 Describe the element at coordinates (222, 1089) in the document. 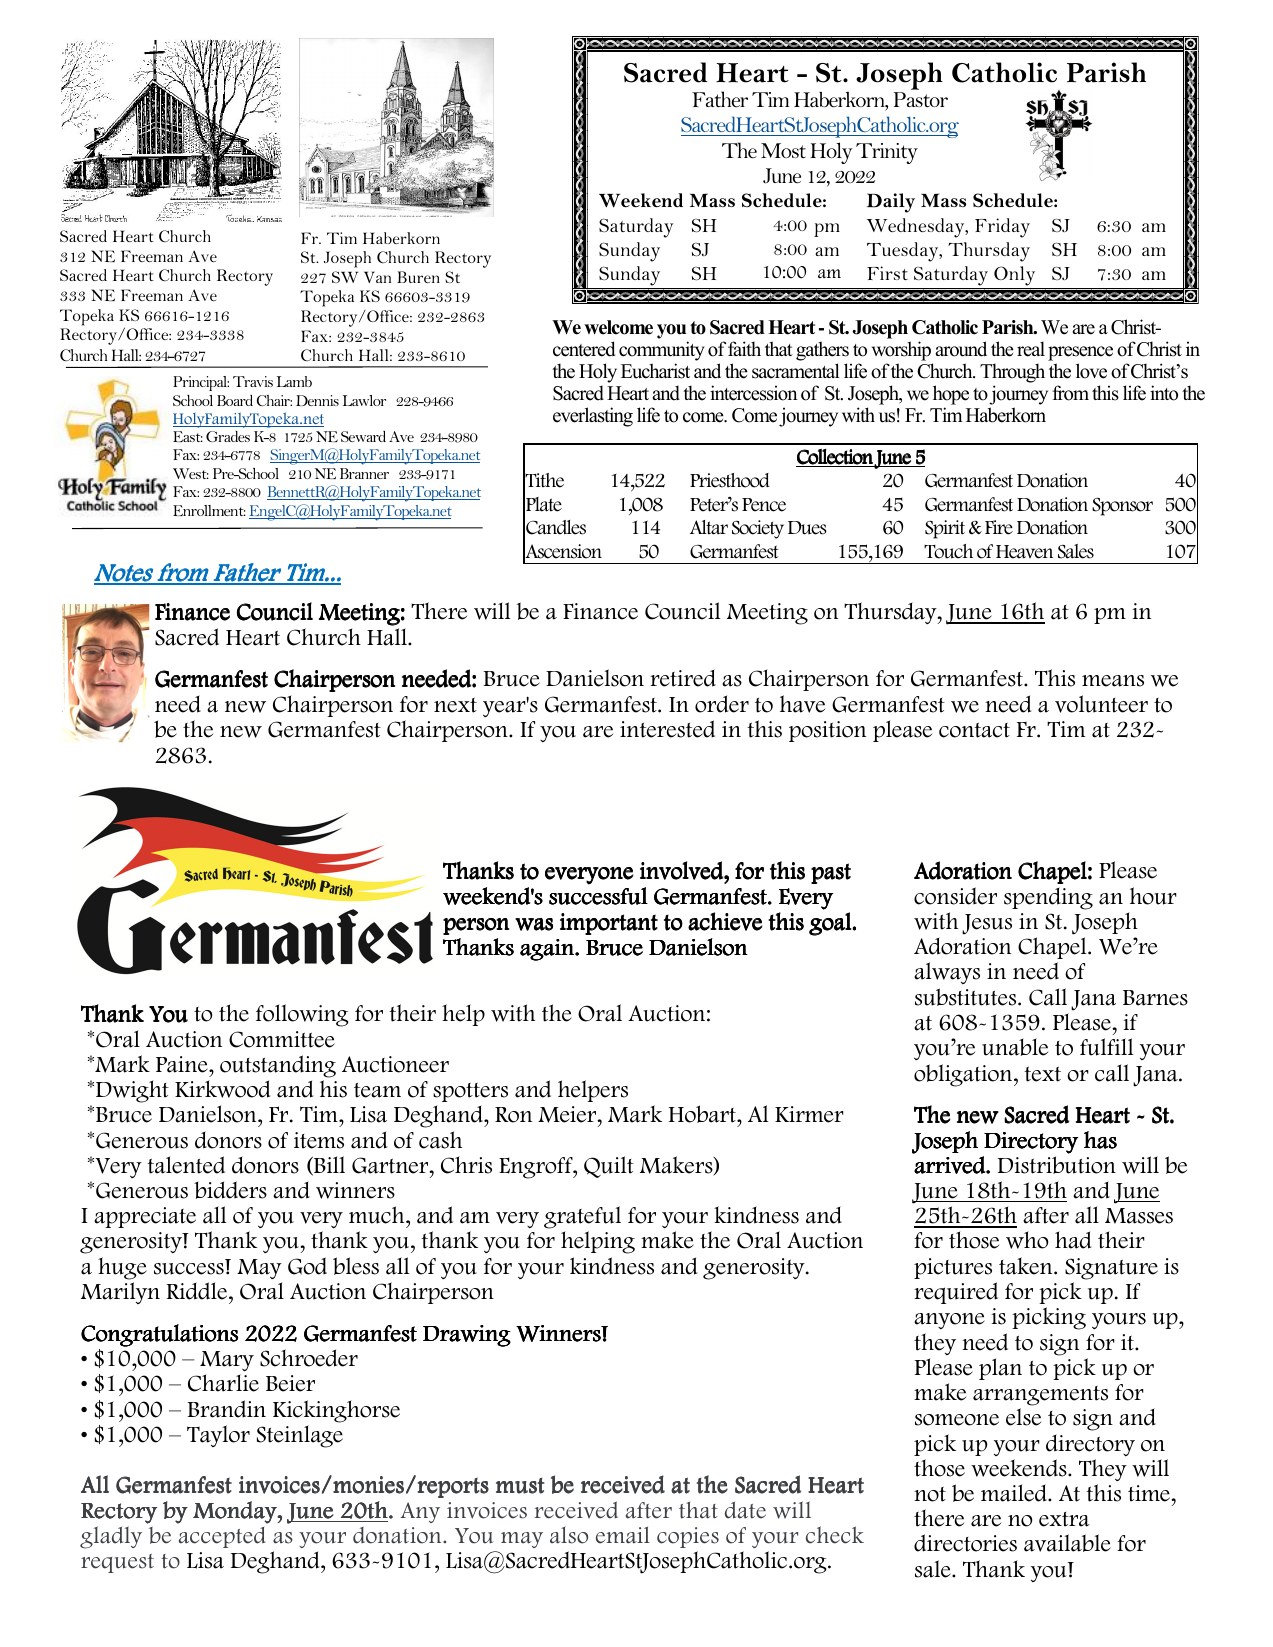

I see `Kirkwood` at that location.
